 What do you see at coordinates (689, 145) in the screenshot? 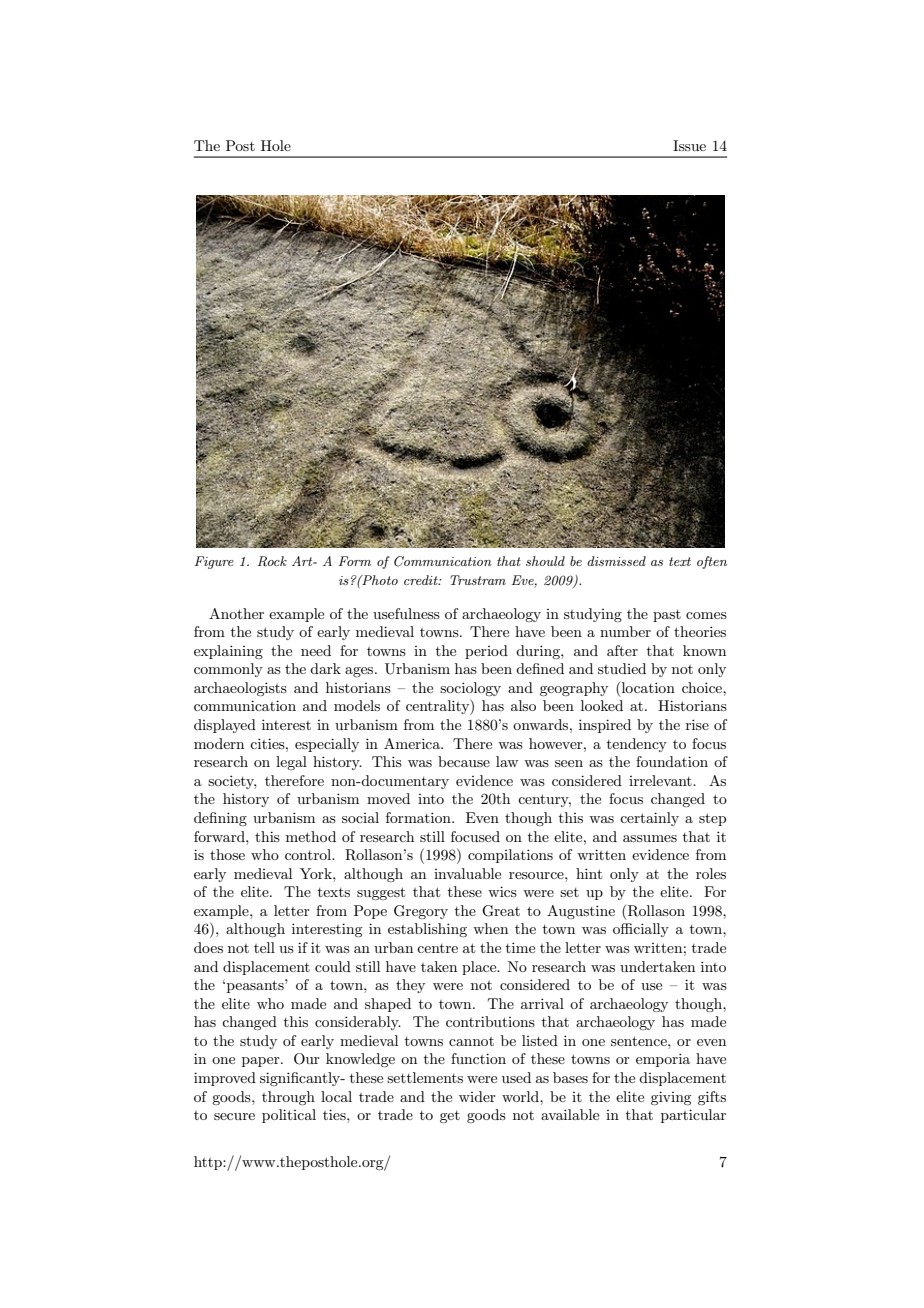
I see `Issue` at bounding box center [689, 145].
